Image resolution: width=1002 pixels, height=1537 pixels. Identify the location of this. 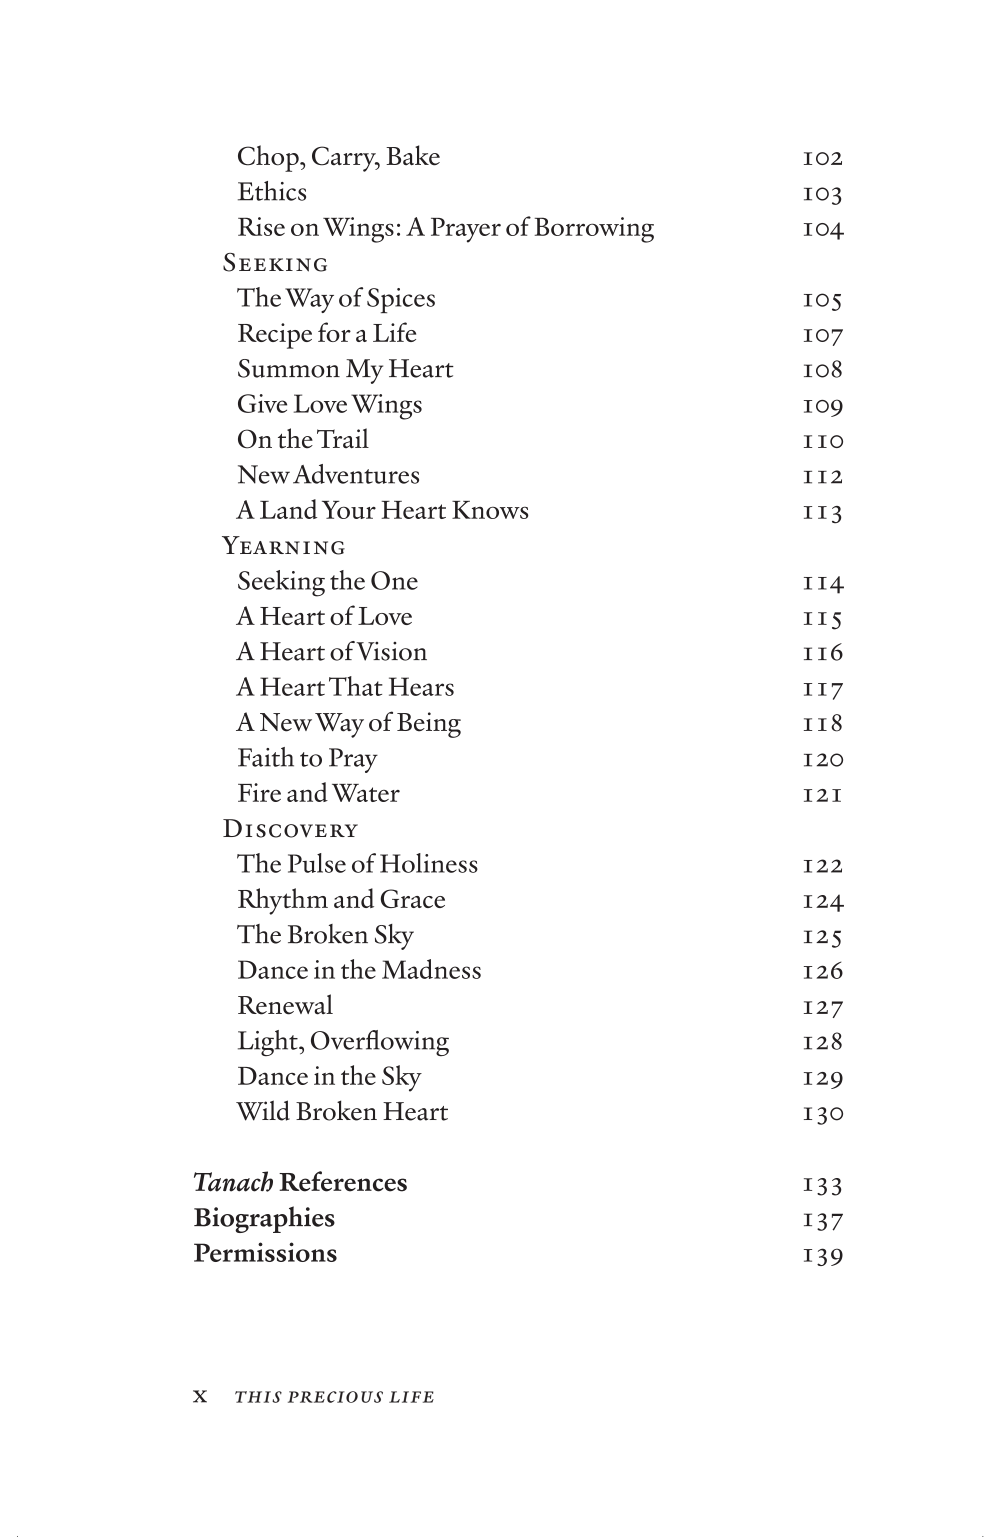
(258, 1397).
